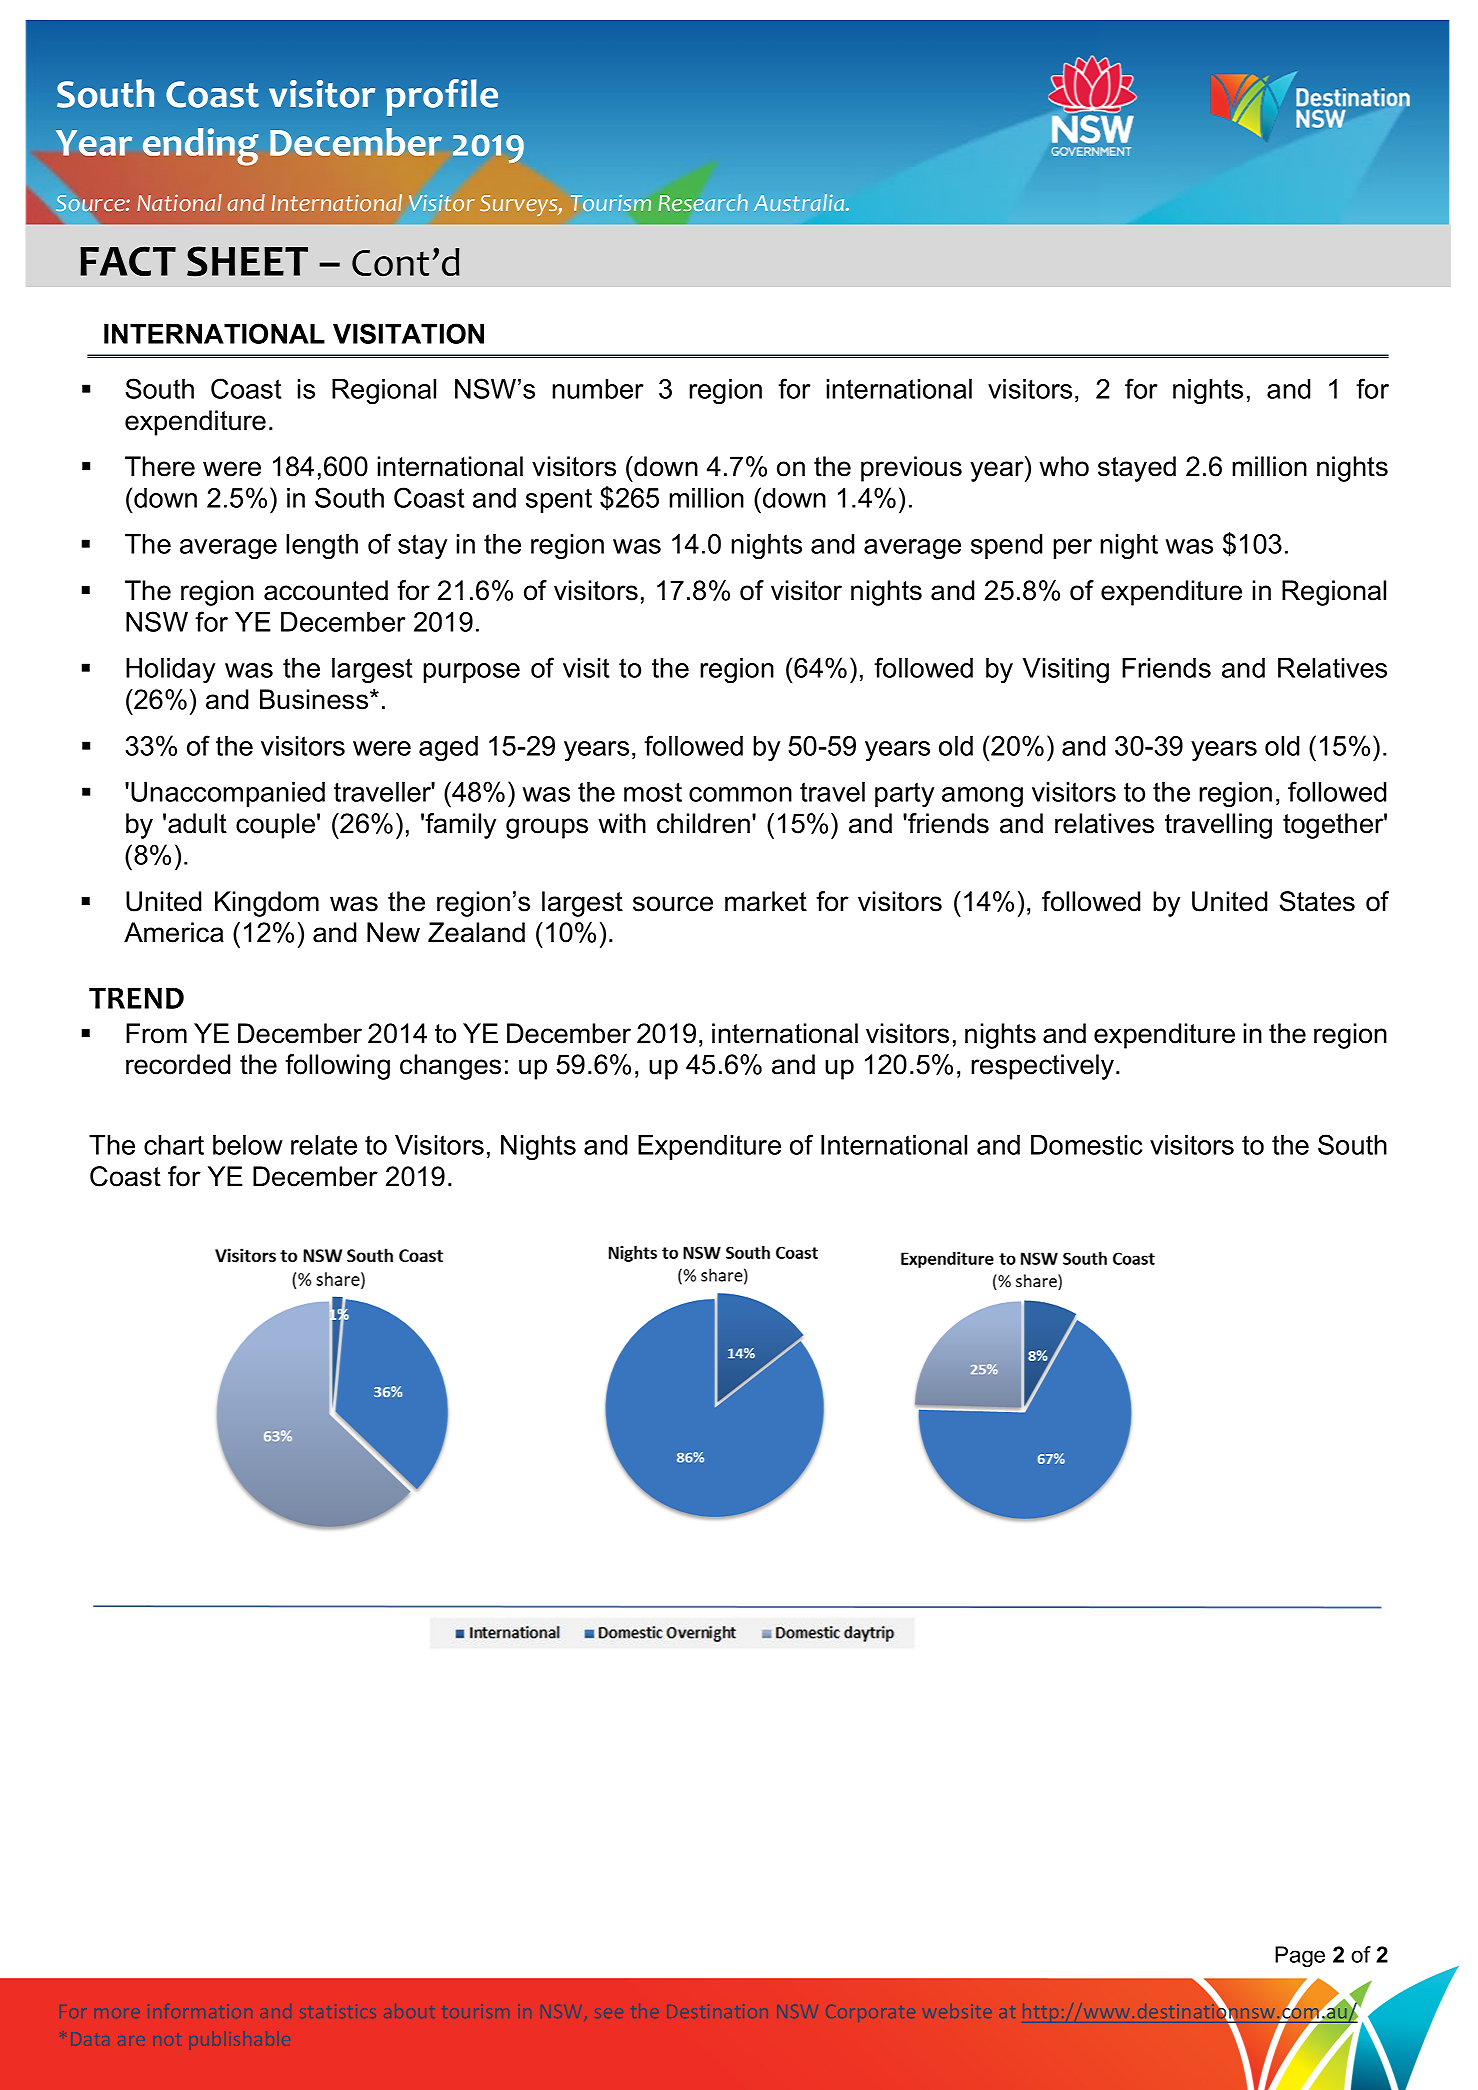 This screenshot has width=1478, height=2090. What do you see at coordinates (703, 202) in the screenshot?
I see `Research` at bounding box center [703, 202].
